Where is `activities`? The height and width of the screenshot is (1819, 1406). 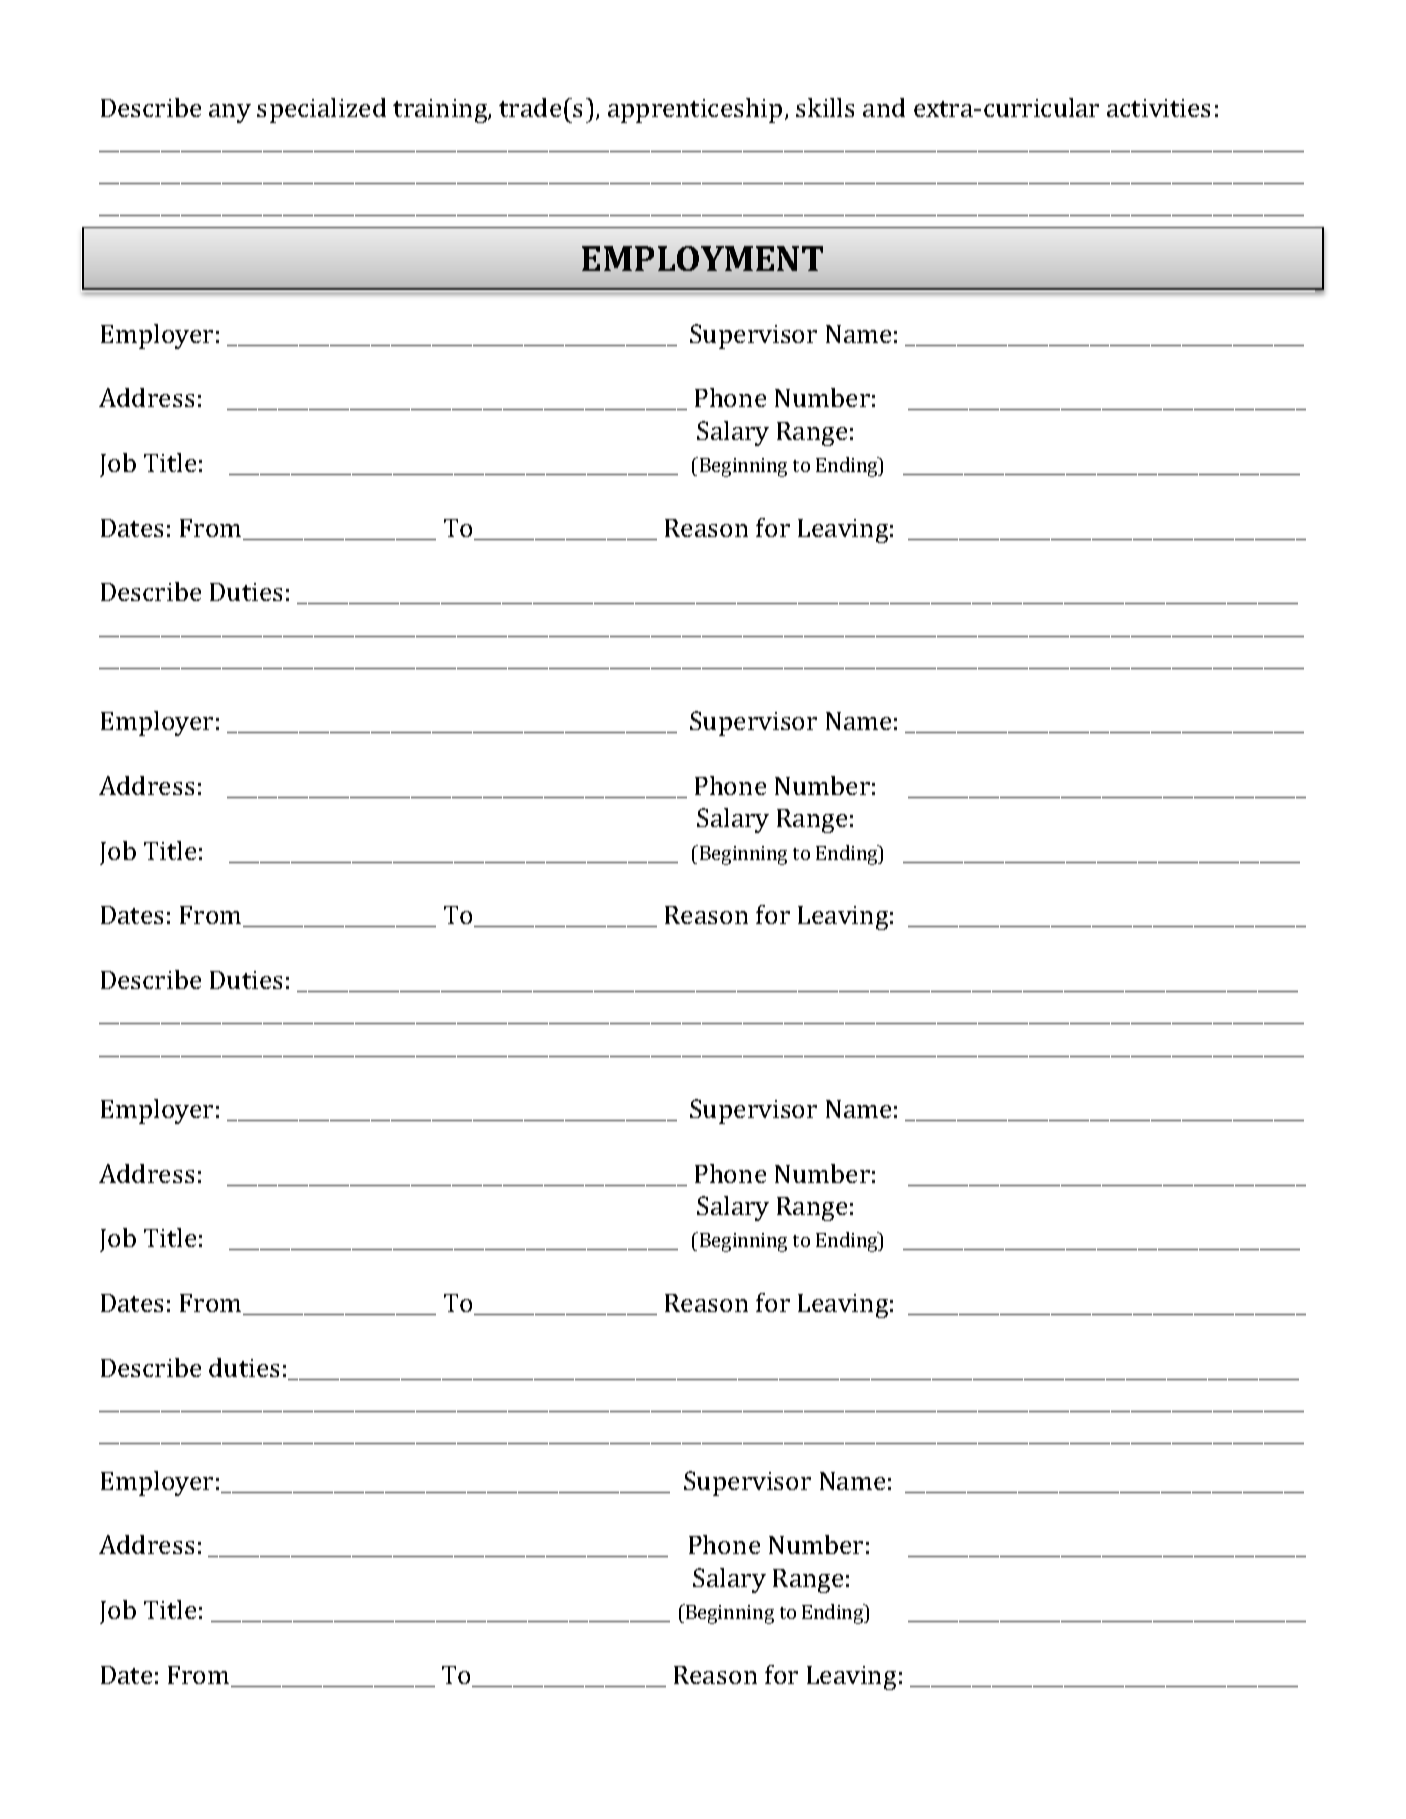
activities is located at coordinates (1158, 108).
